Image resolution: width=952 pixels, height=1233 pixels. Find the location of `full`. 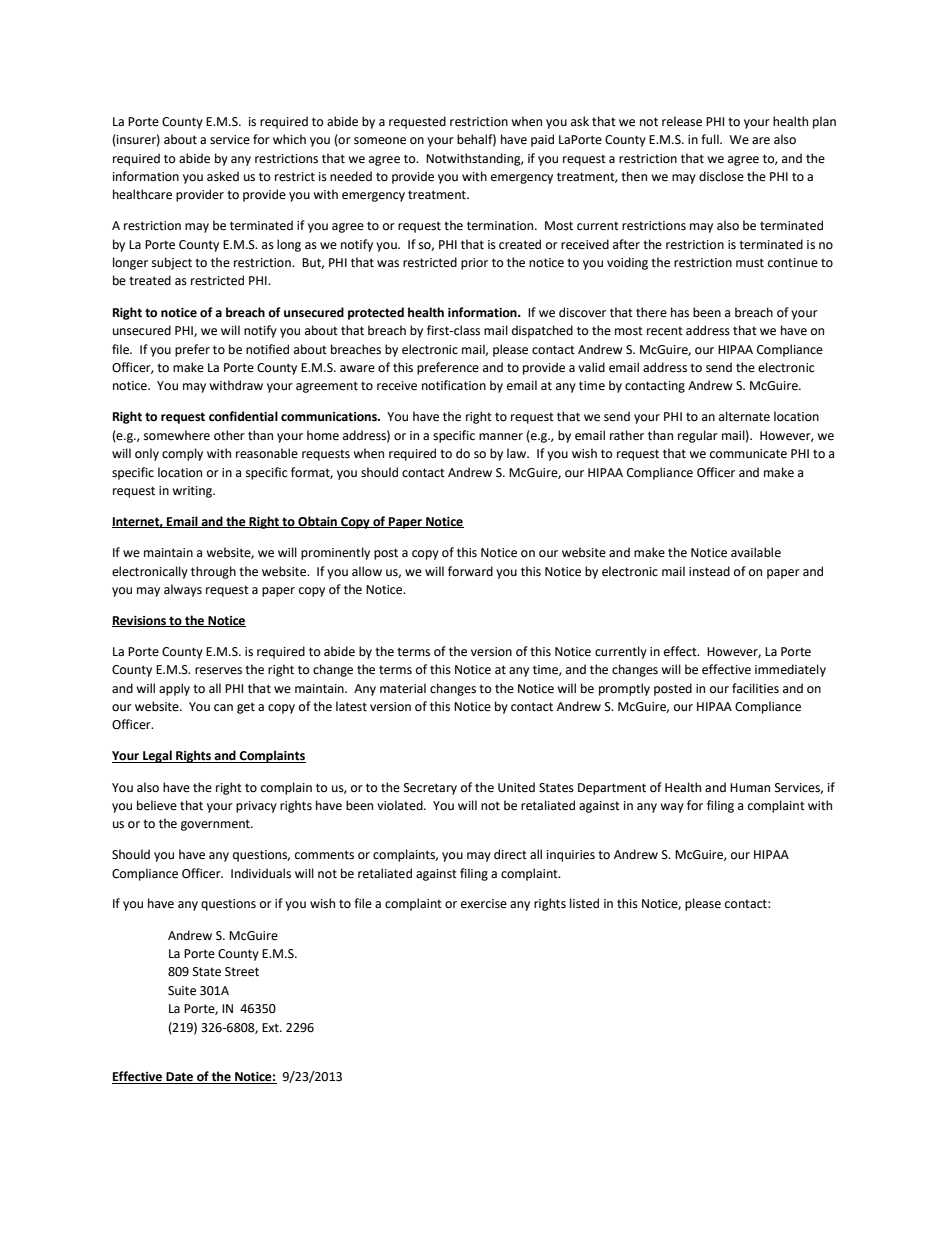

full is located at coordinates (711, 139).
